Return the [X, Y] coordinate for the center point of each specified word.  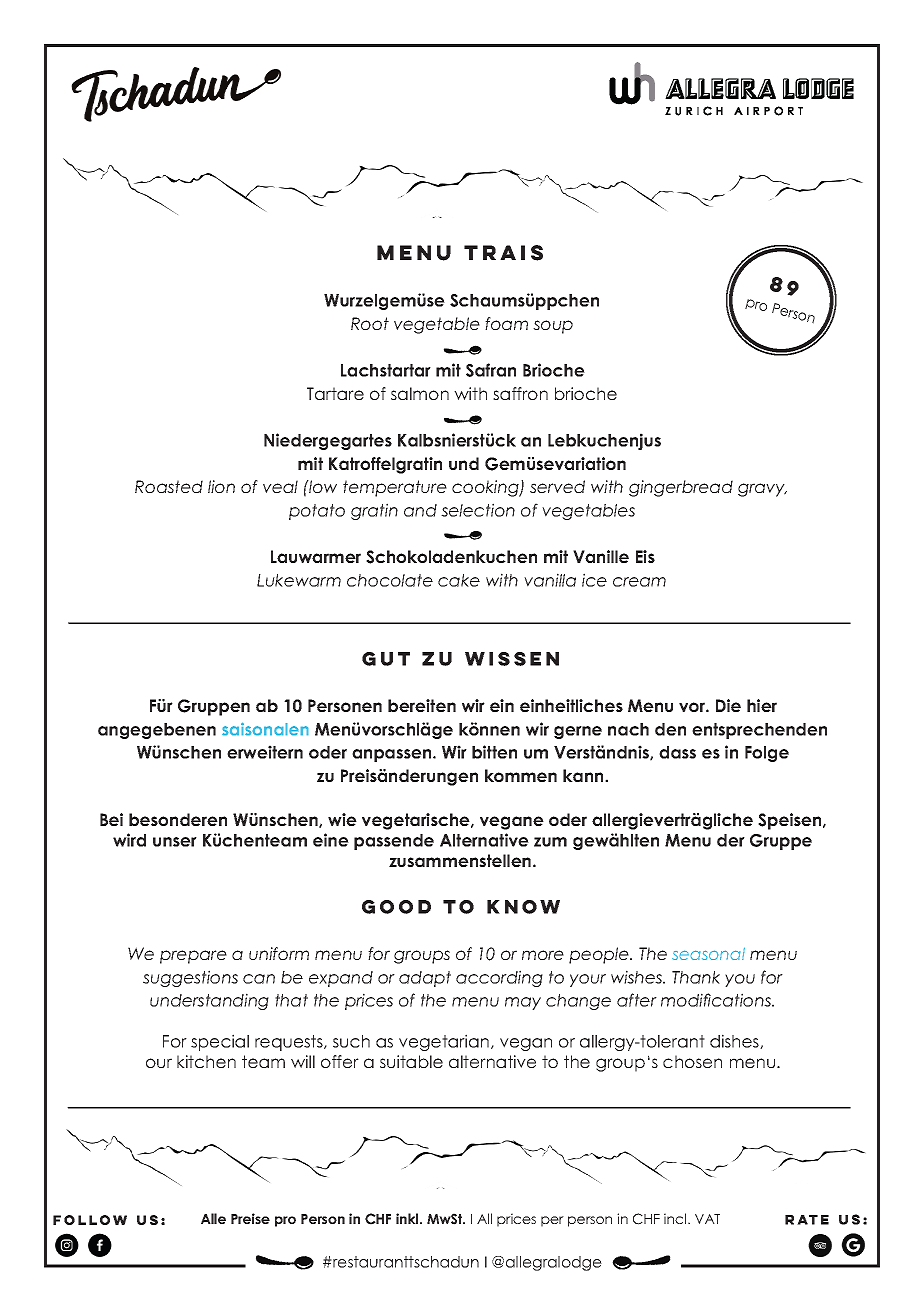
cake [459, 580]
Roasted [169, 486]
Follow [90, 1220]
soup [553, 327]
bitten [494, 752]
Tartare [335, 393]
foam [506, 323]
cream [639, 582]
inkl [408, 1218]
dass [677, 752]
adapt [425, 979]
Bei [111, 819]
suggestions [190, 978]
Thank [696, 977]
